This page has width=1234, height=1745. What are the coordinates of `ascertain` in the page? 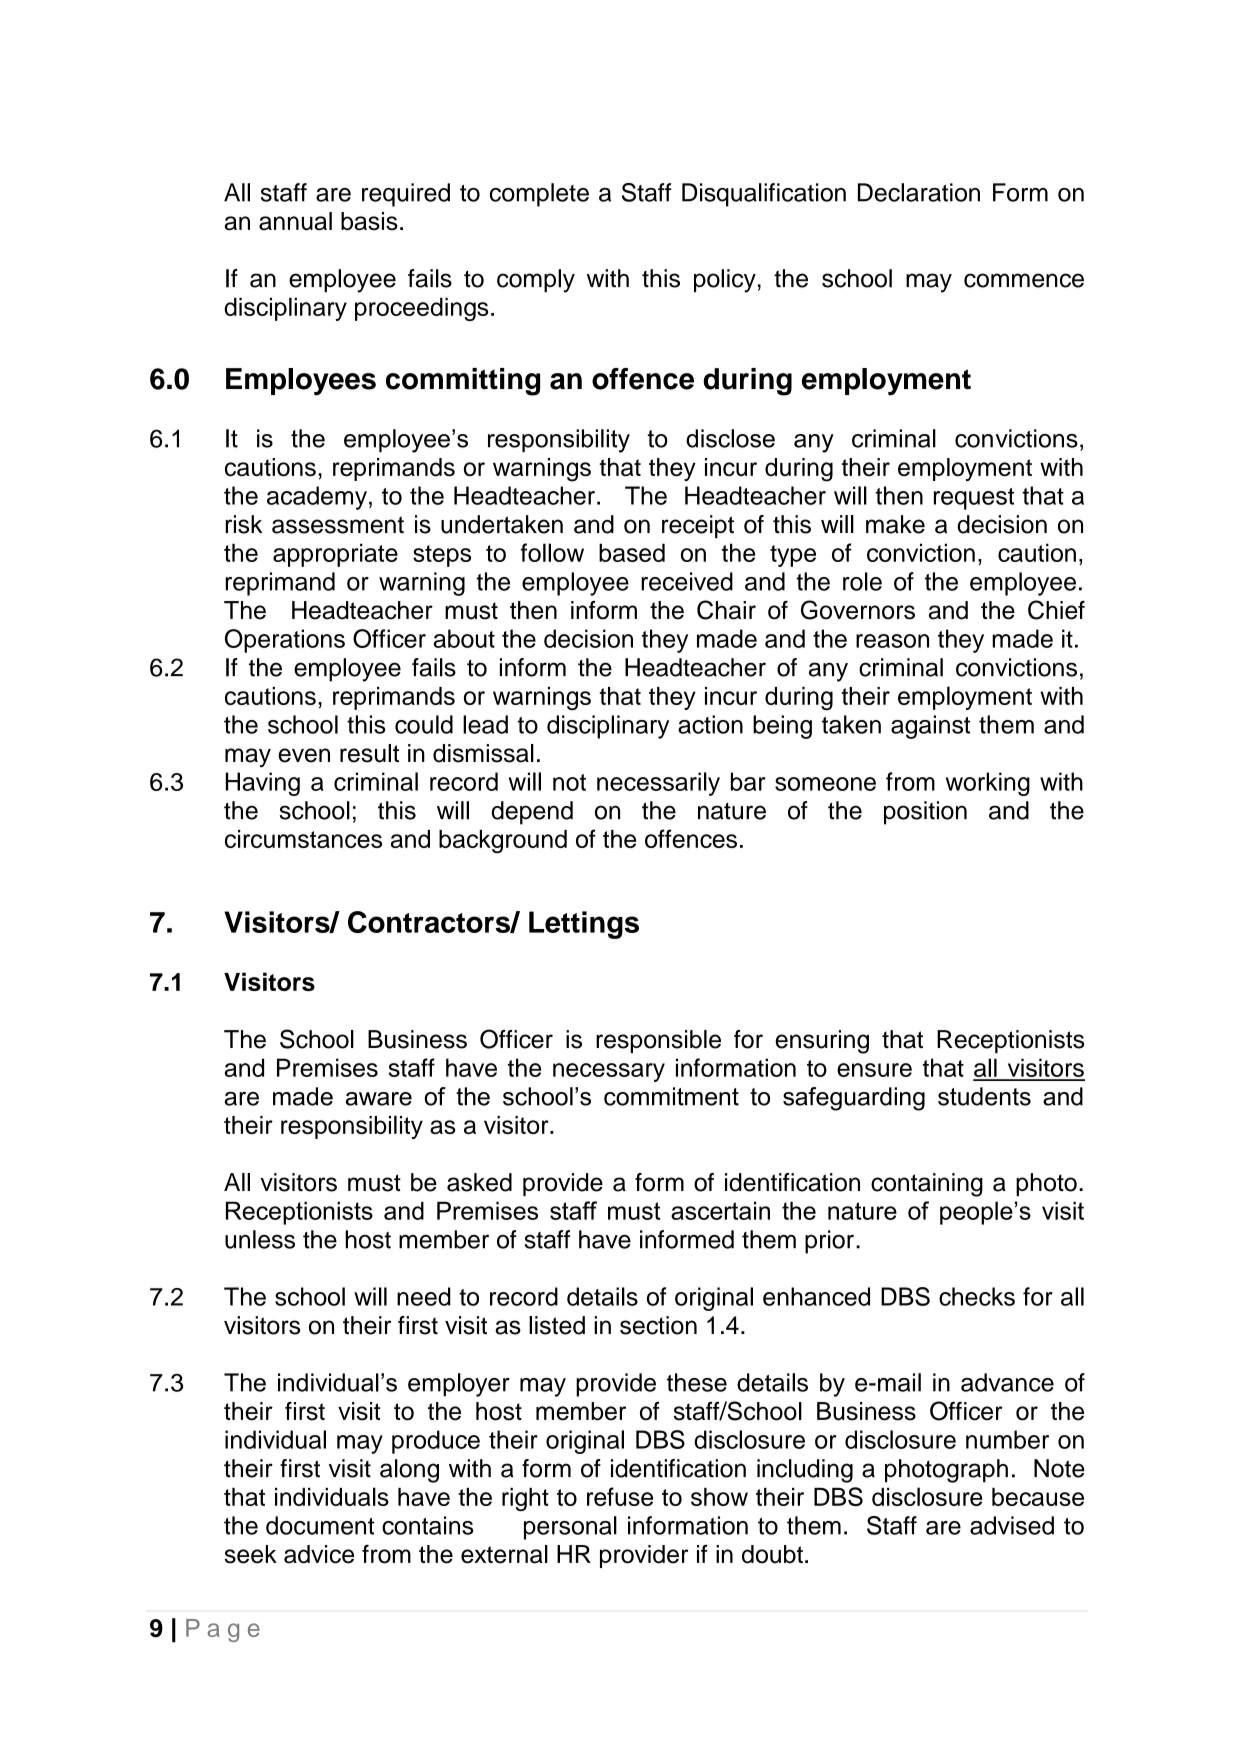 It's located at (720, 1210).
